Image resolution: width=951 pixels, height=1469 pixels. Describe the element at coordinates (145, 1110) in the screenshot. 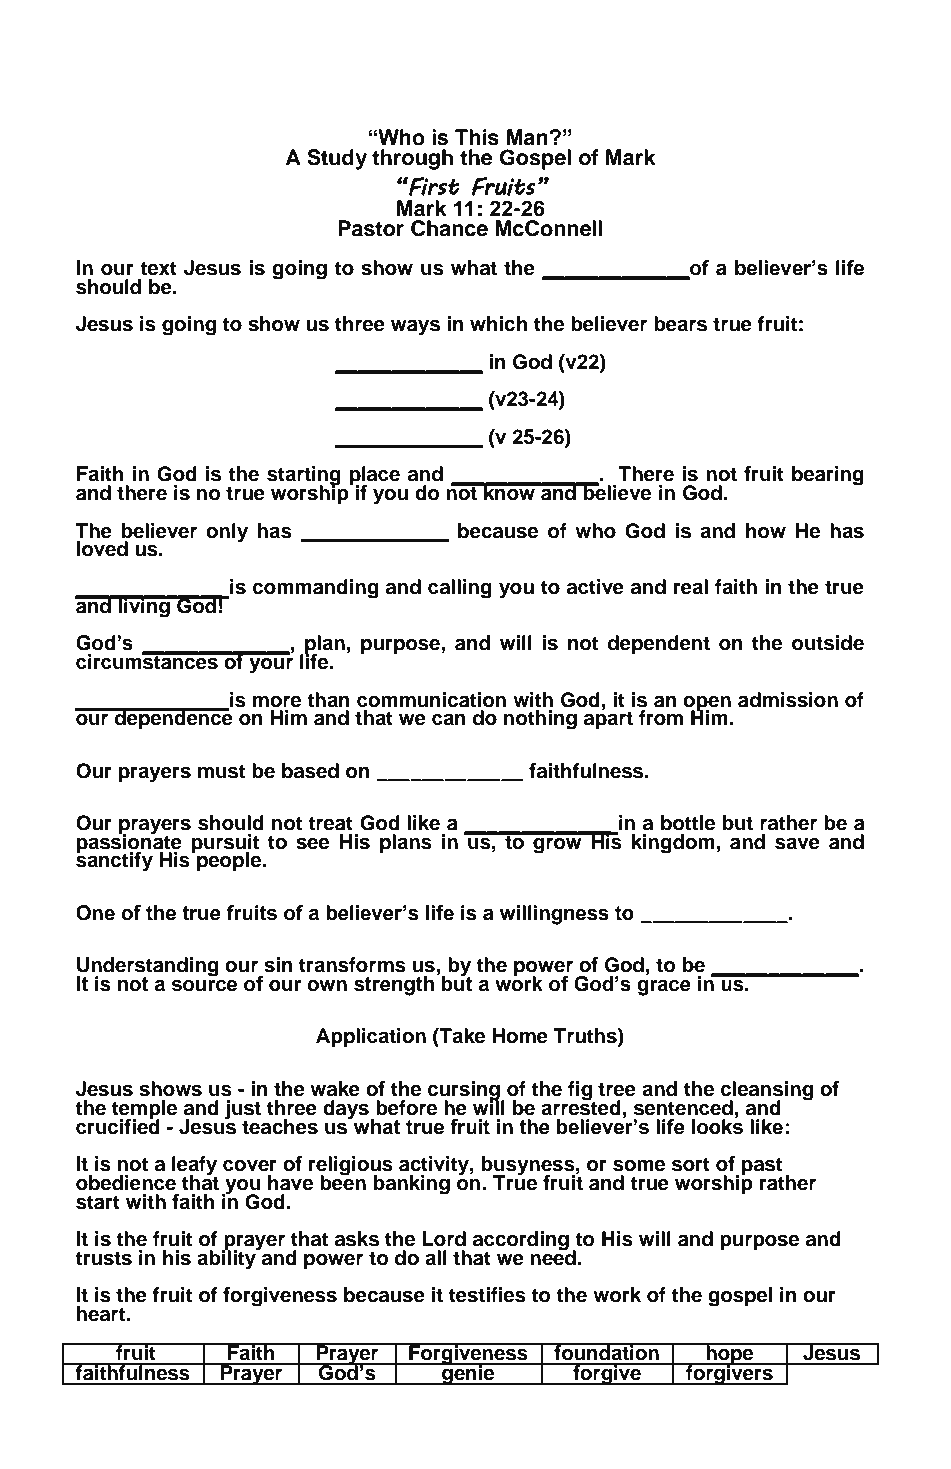

I see `temple` at that location.
